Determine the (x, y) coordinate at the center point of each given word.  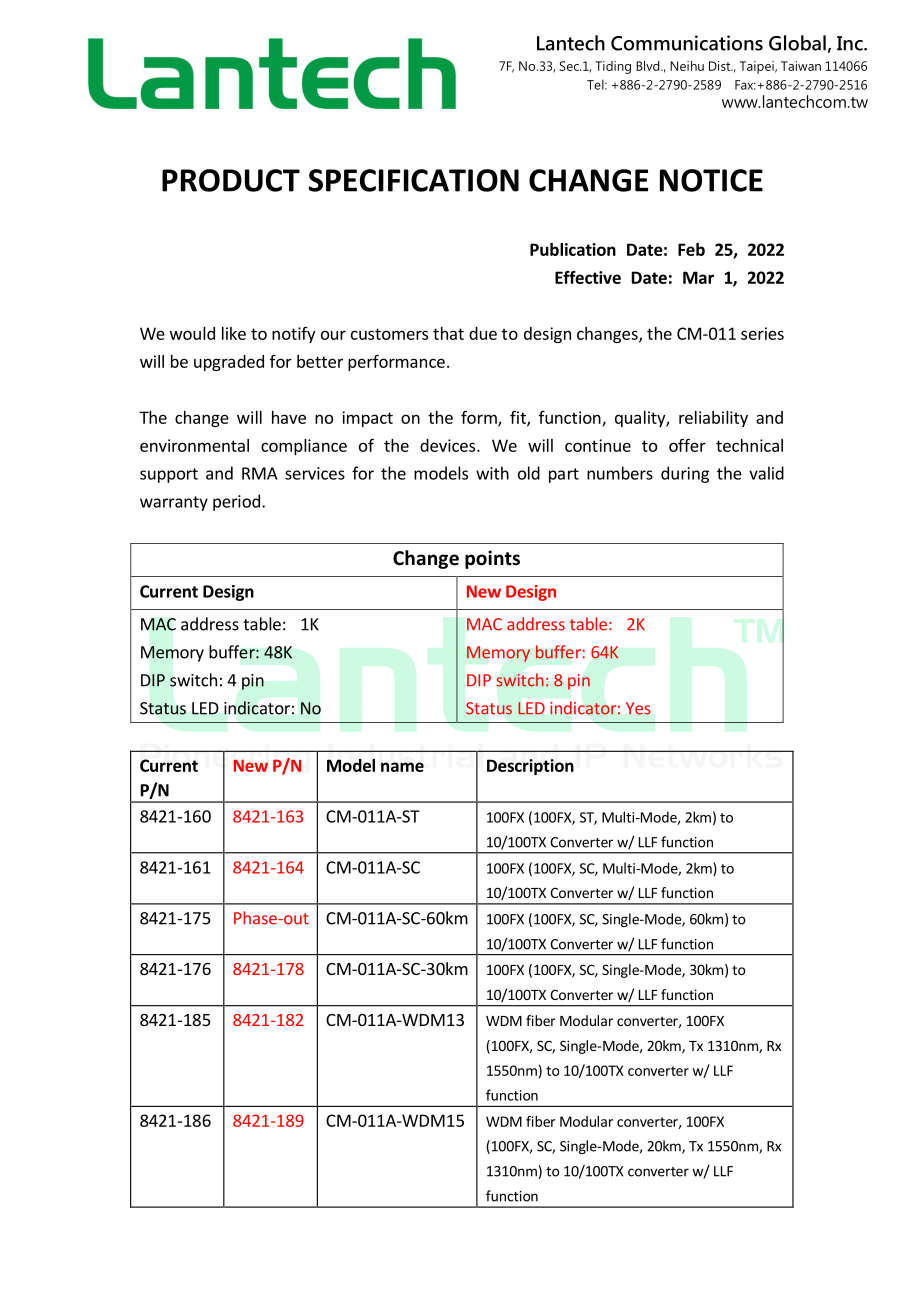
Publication (573, 249)
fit (519, 418)
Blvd (649, 66)
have (289, 417)
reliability (713, 419)
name (402, 767)
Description (530, 767)
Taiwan (801, 66)
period (236, 502)
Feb (691, 249)
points (492, 559)
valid (766, 473)
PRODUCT (231, 180)
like (234, 333)
